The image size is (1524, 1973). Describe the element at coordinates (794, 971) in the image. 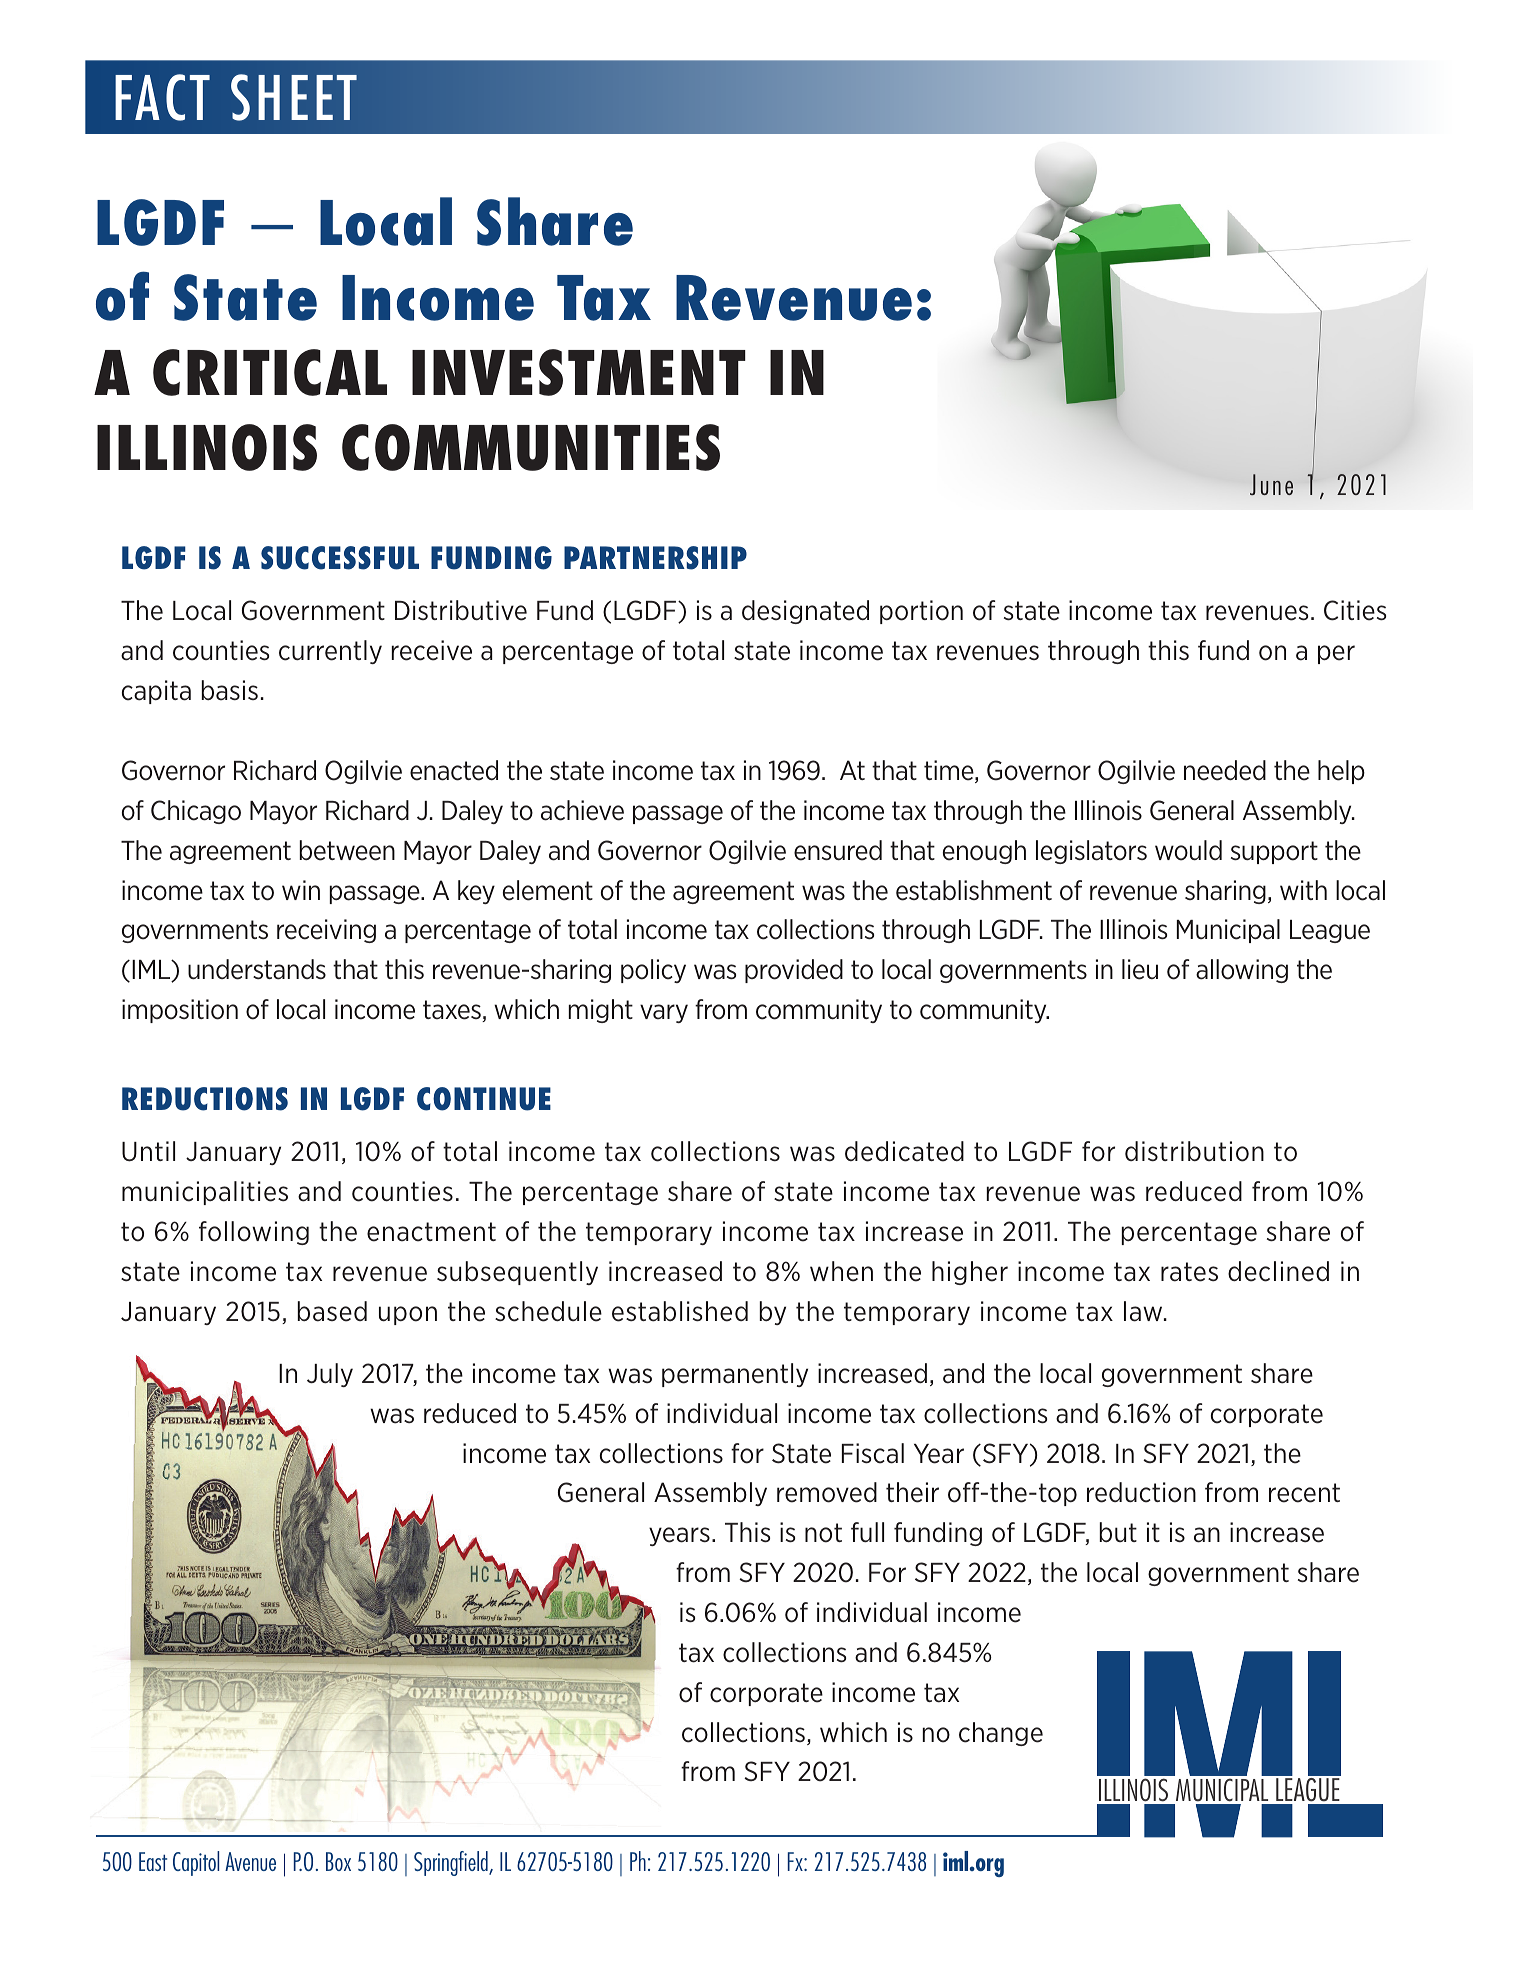

I see `provided` at that location.
